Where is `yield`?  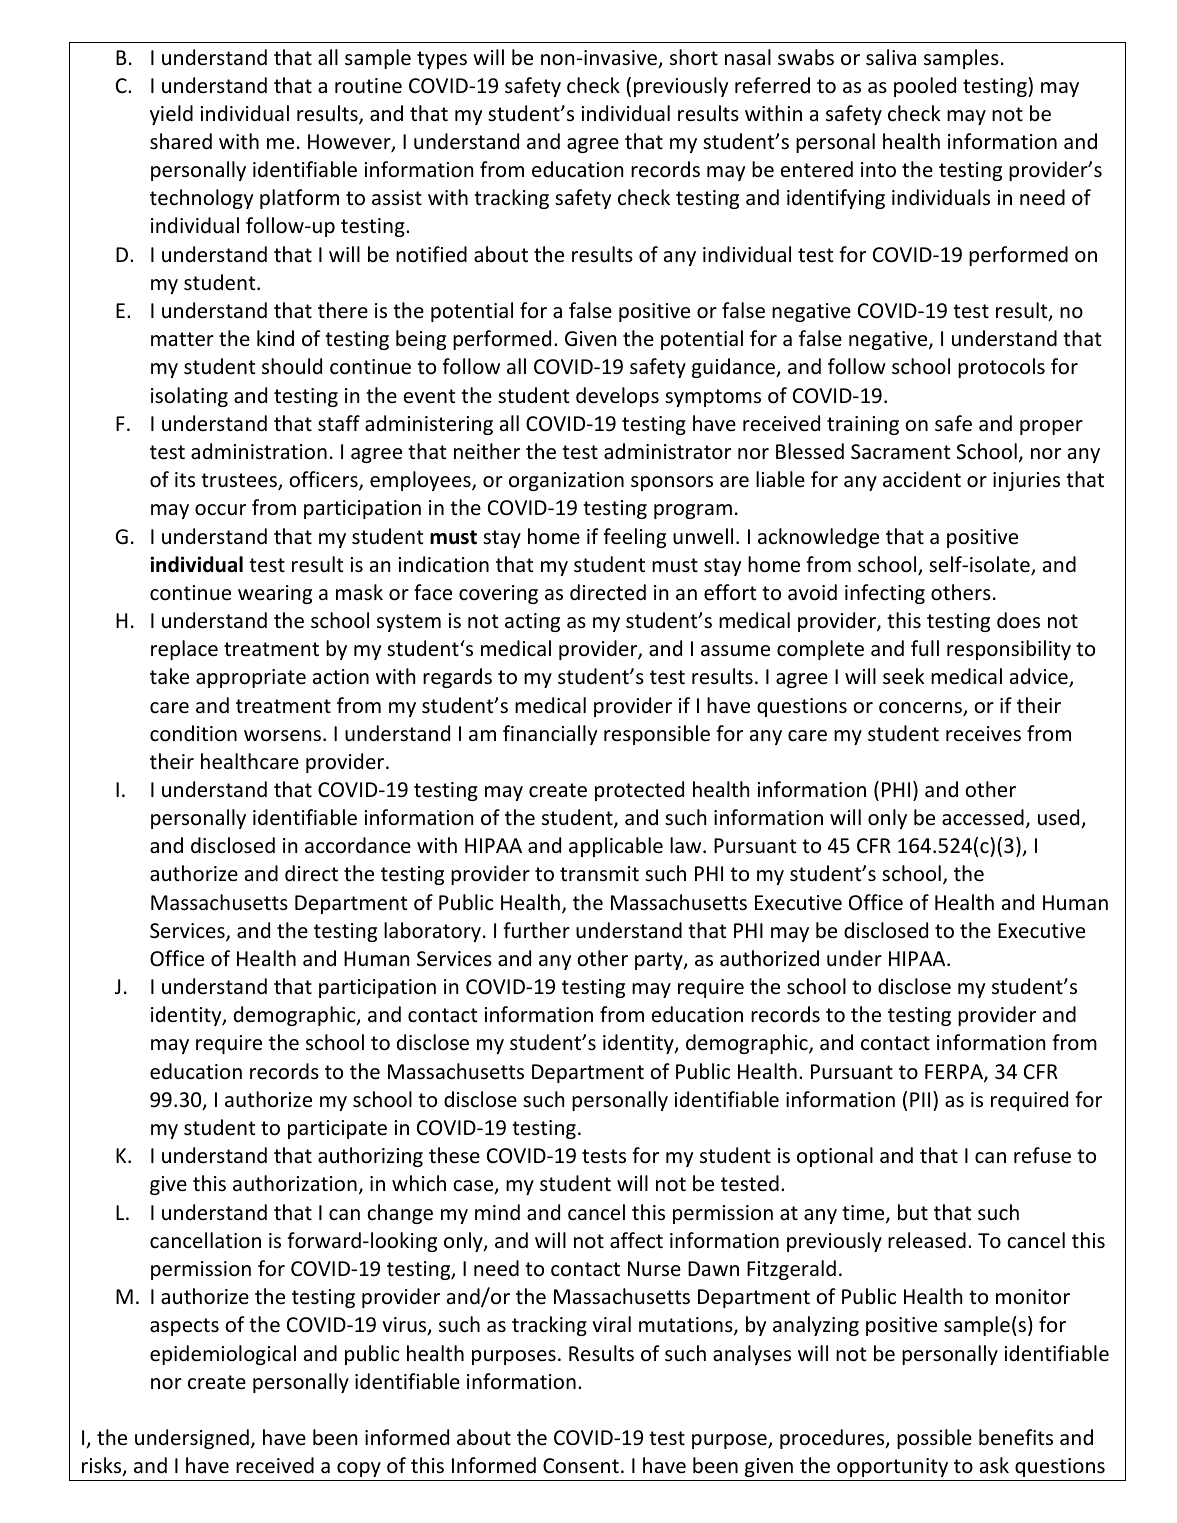
yield is located at coordinates (171, 115).
